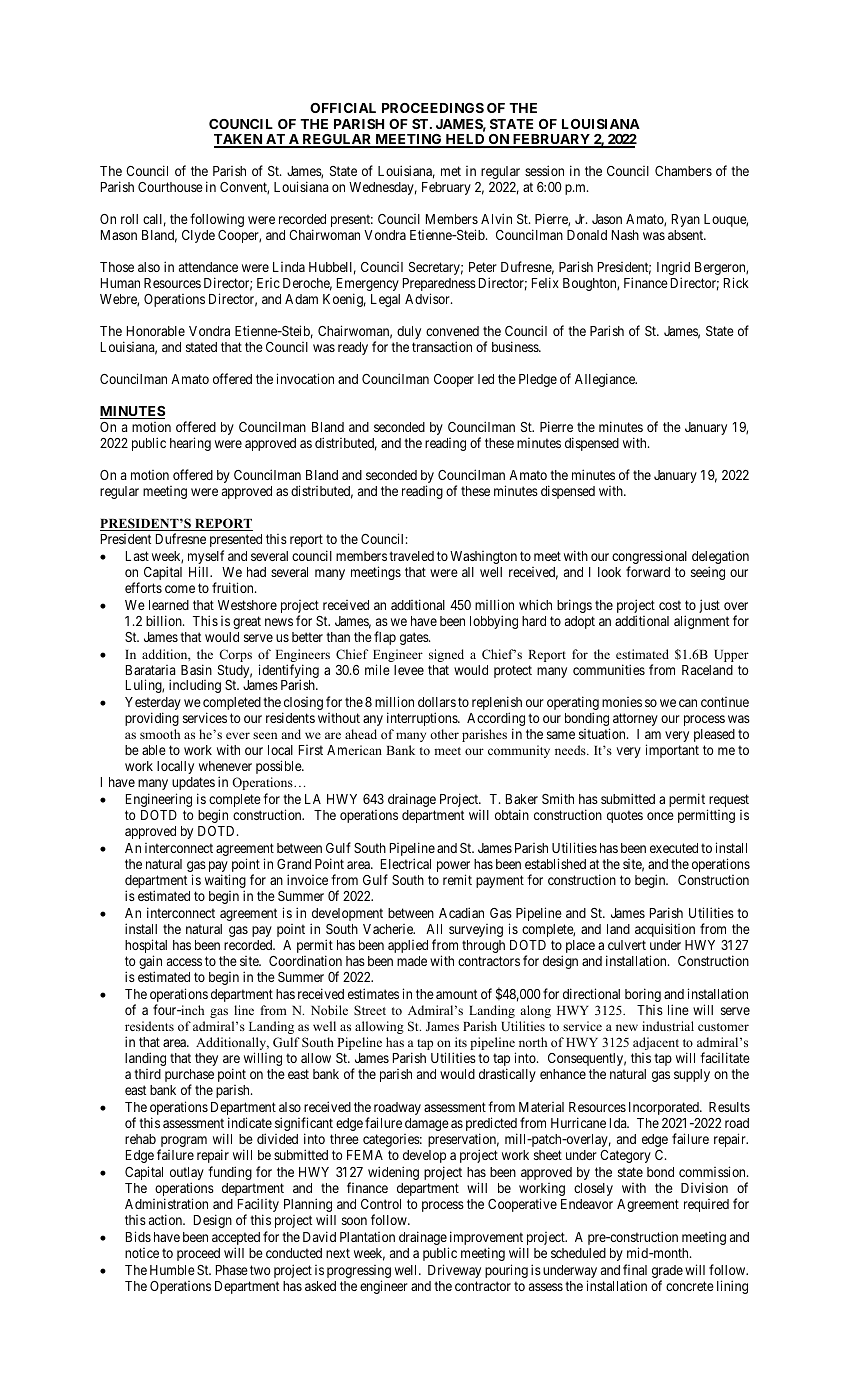 The width and height of the image is (849, 1400). I want to click on monies, so click(622, 702).
